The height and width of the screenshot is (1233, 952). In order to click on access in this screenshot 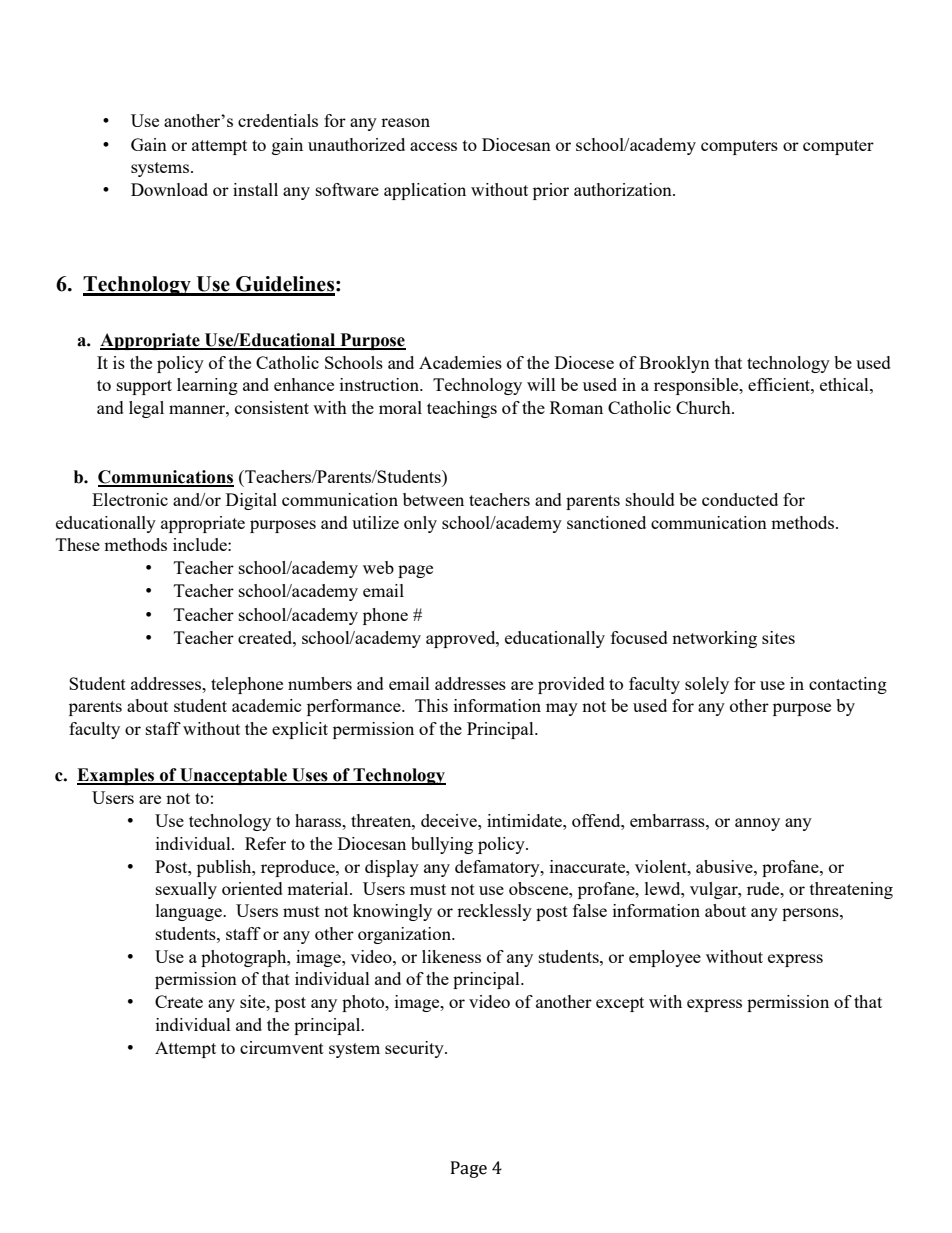, I will do `click(433, 146)`.
